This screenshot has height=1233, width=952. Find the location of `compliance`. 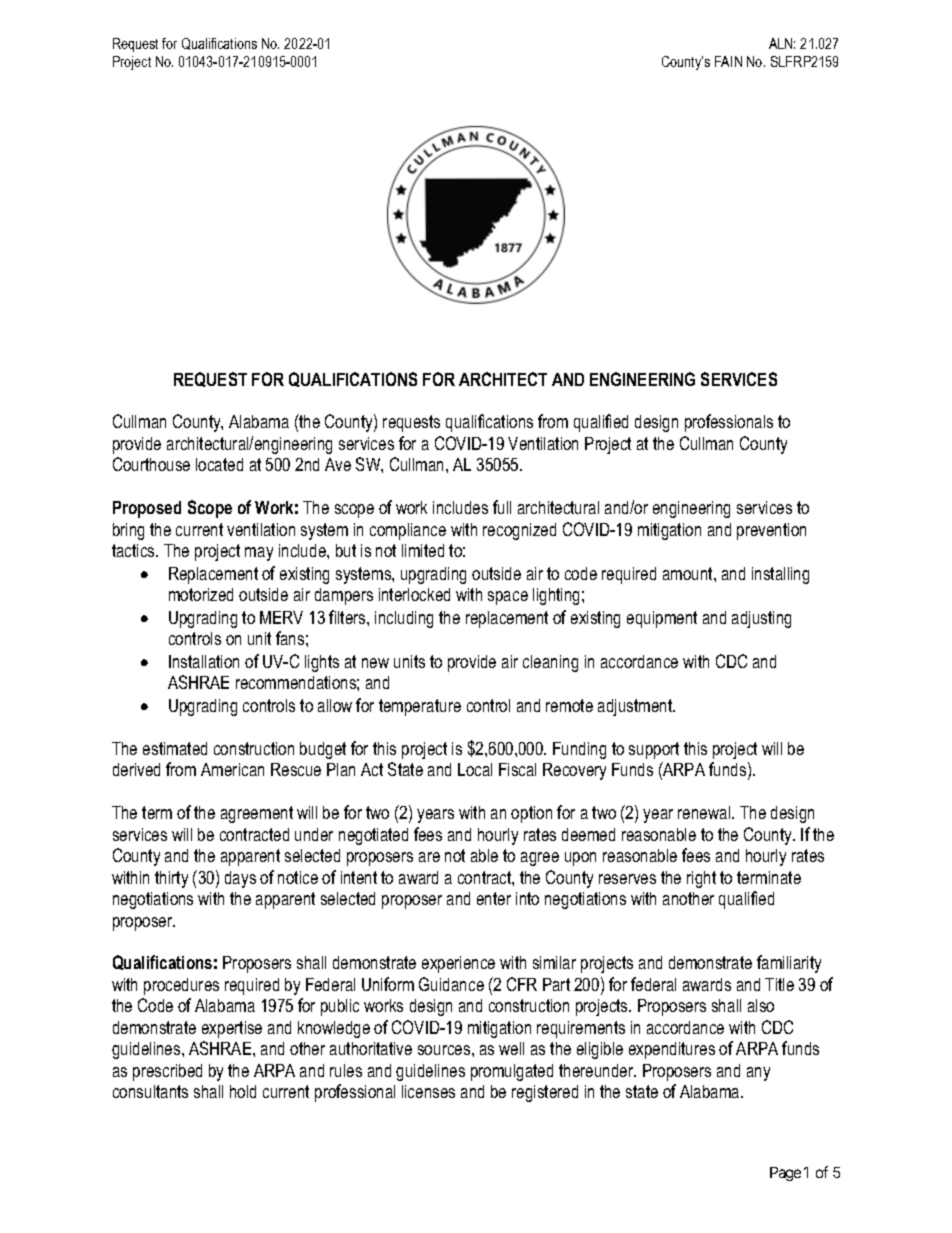

compliance is located at coordinates (408, 531).
